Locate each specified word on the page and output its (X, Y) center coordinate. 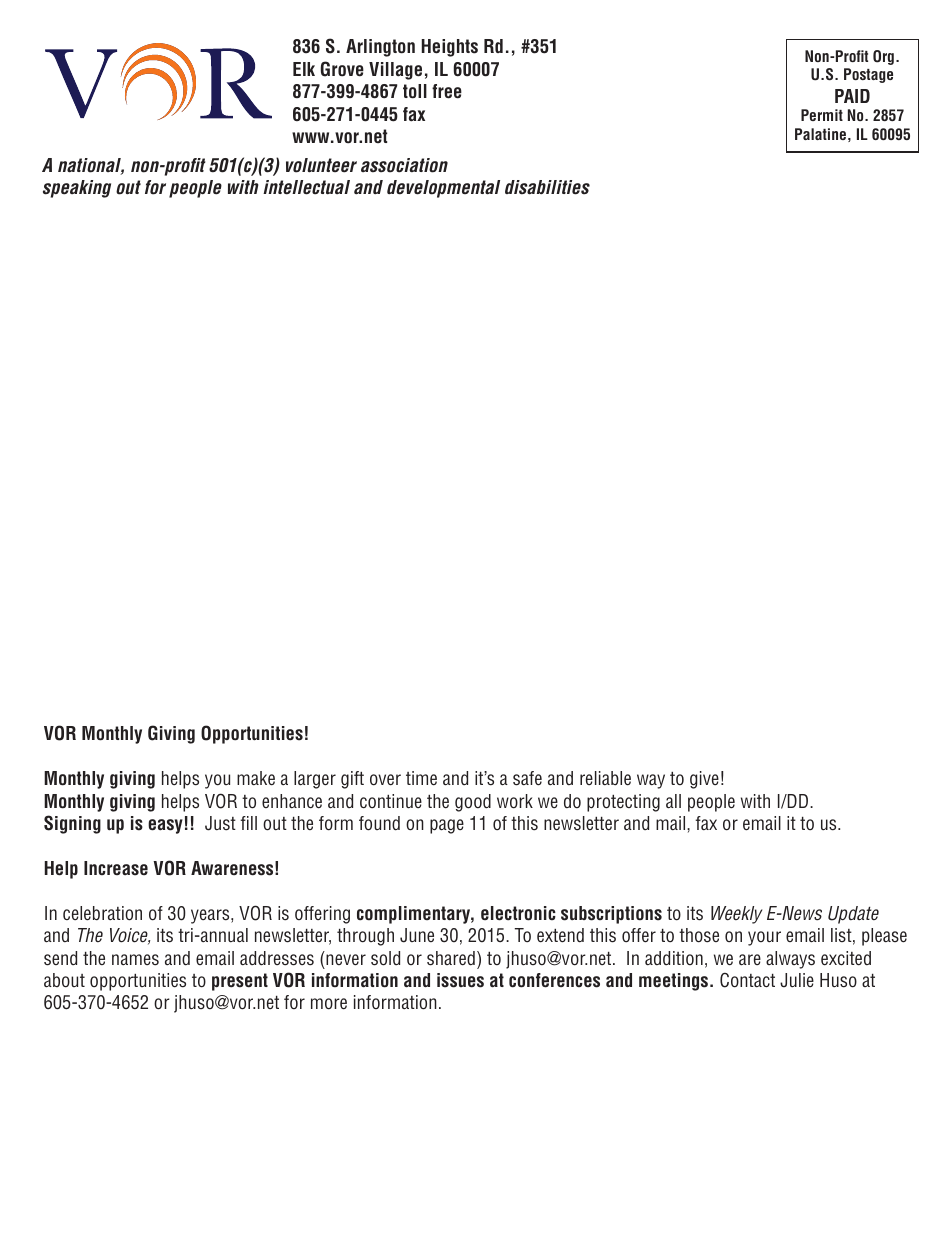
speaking (77, 189)
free (447, 91)
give (704, 780)
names (135, 960)
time (421, 778)
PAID (852, 96)
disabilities (547, 187)
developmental (443, 189)
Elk (304, 69)
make (256, 778)
